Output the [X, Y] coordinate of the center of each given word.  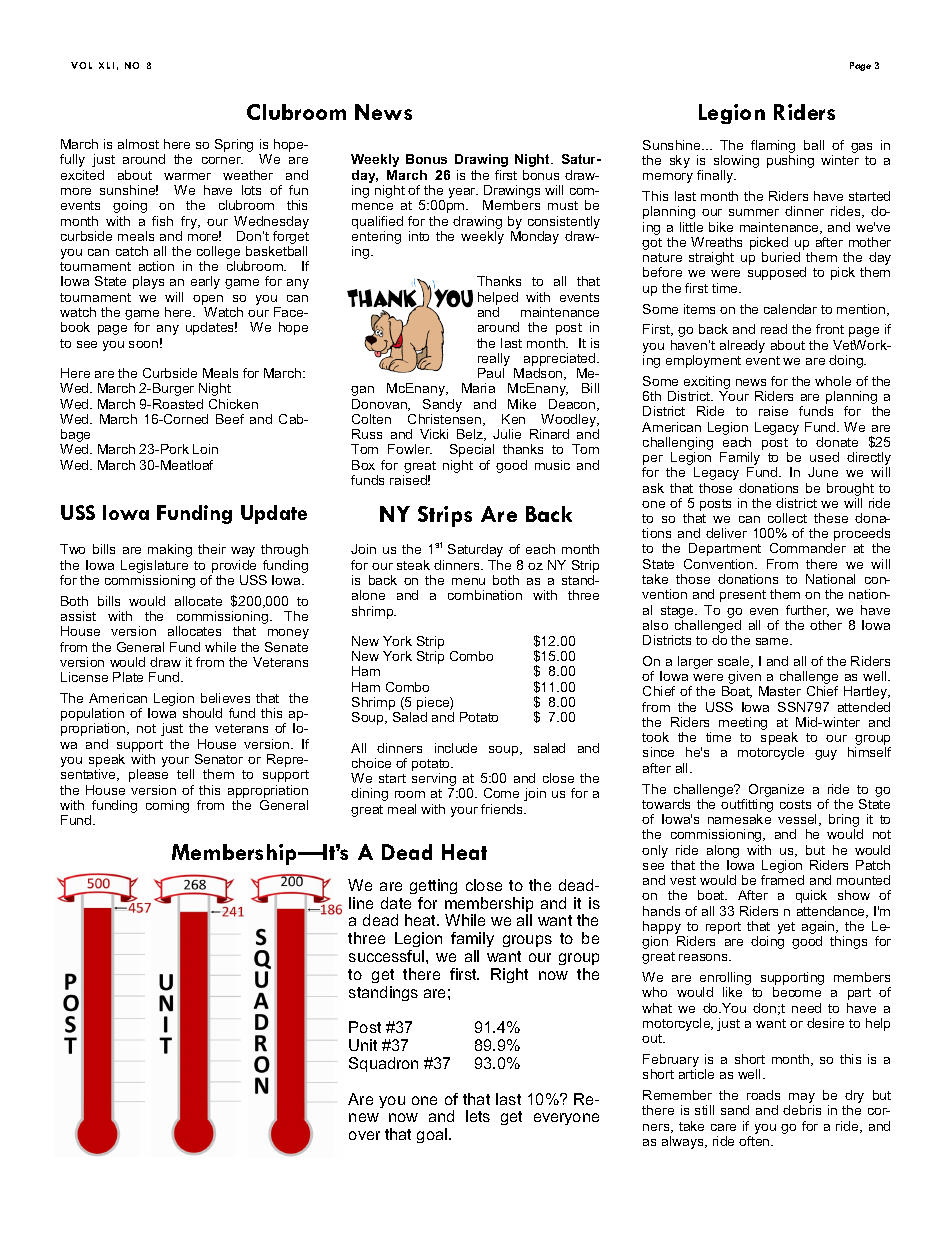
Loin [205, 449]
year [463, 193]
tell [185, 774]
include [456, 748]
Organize [776, 792]
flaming [774, 148]
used [824, 457]
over [364, 1135]
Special [472, 450]
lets [478, 1116]
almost [138, 144]
